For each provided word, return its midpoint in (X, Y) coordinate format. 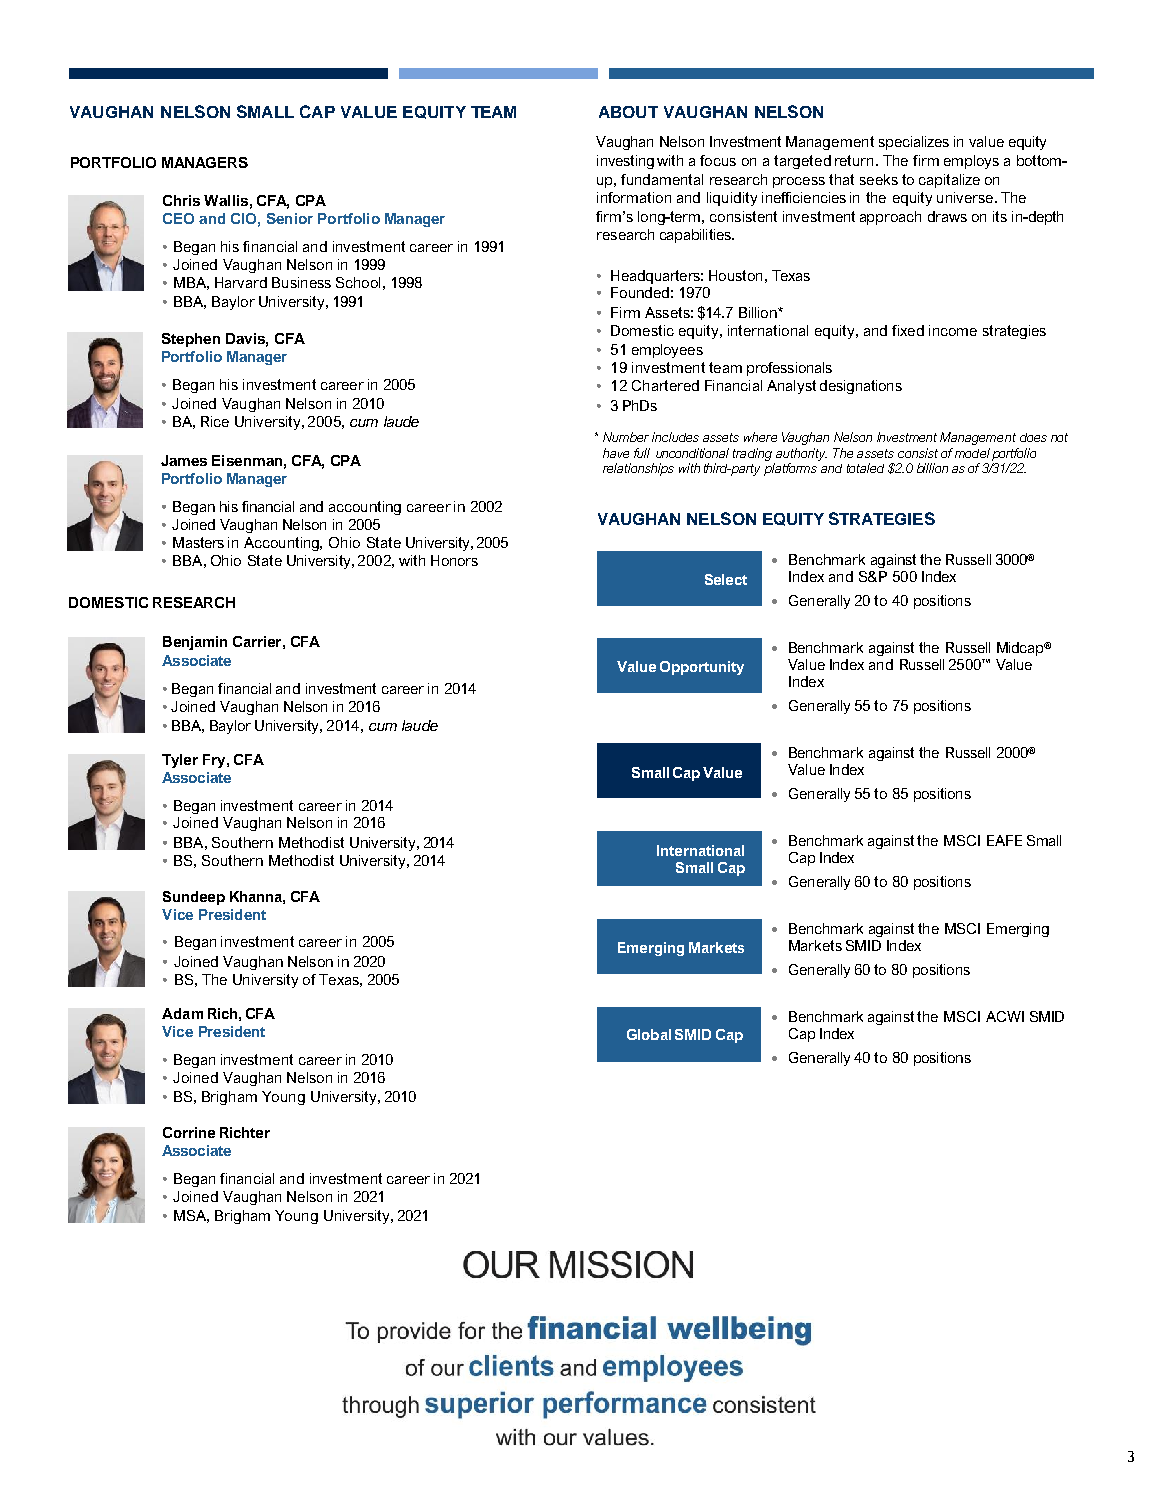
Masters (198, 542)
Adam (182, 1013)
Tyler (180, 761)
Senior (290, 218)
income (953, 330)
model (972, 453)
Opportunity (702, 668)
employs (971, 162)
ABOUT (628, 112)
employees (667, 351)
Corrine (189, 1132)
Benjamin (195, 643)
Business (301, 282)
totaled (865, 468)
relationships (638, 469)
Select (726, 579)
